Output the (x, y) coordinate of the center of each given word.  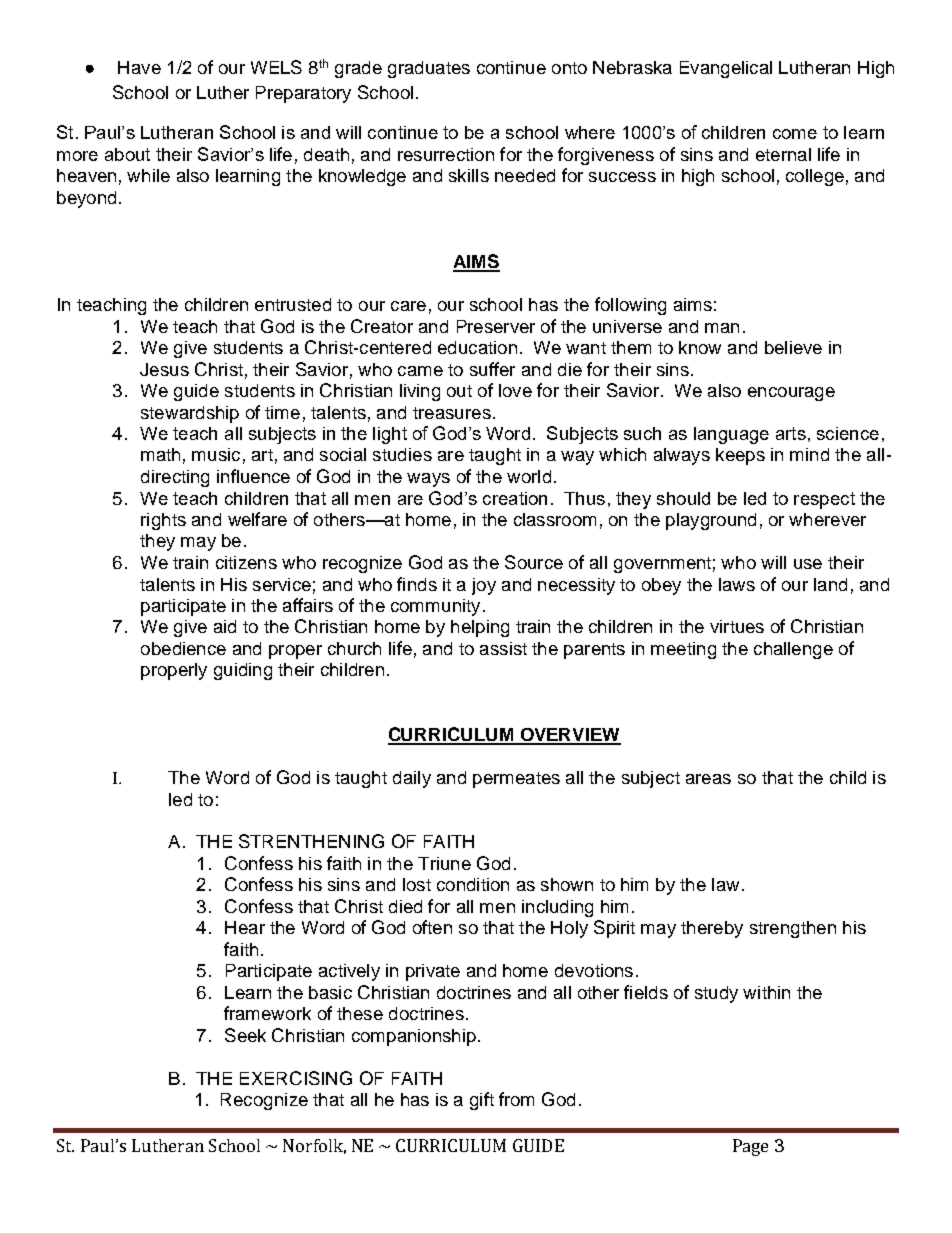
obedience (183, 648)
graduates (429, 69)
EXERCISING (296, 1078)
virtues (737, 626)
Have (139, 67)
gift (482, 1101)
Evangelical (726, 69)
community (435, 607)
